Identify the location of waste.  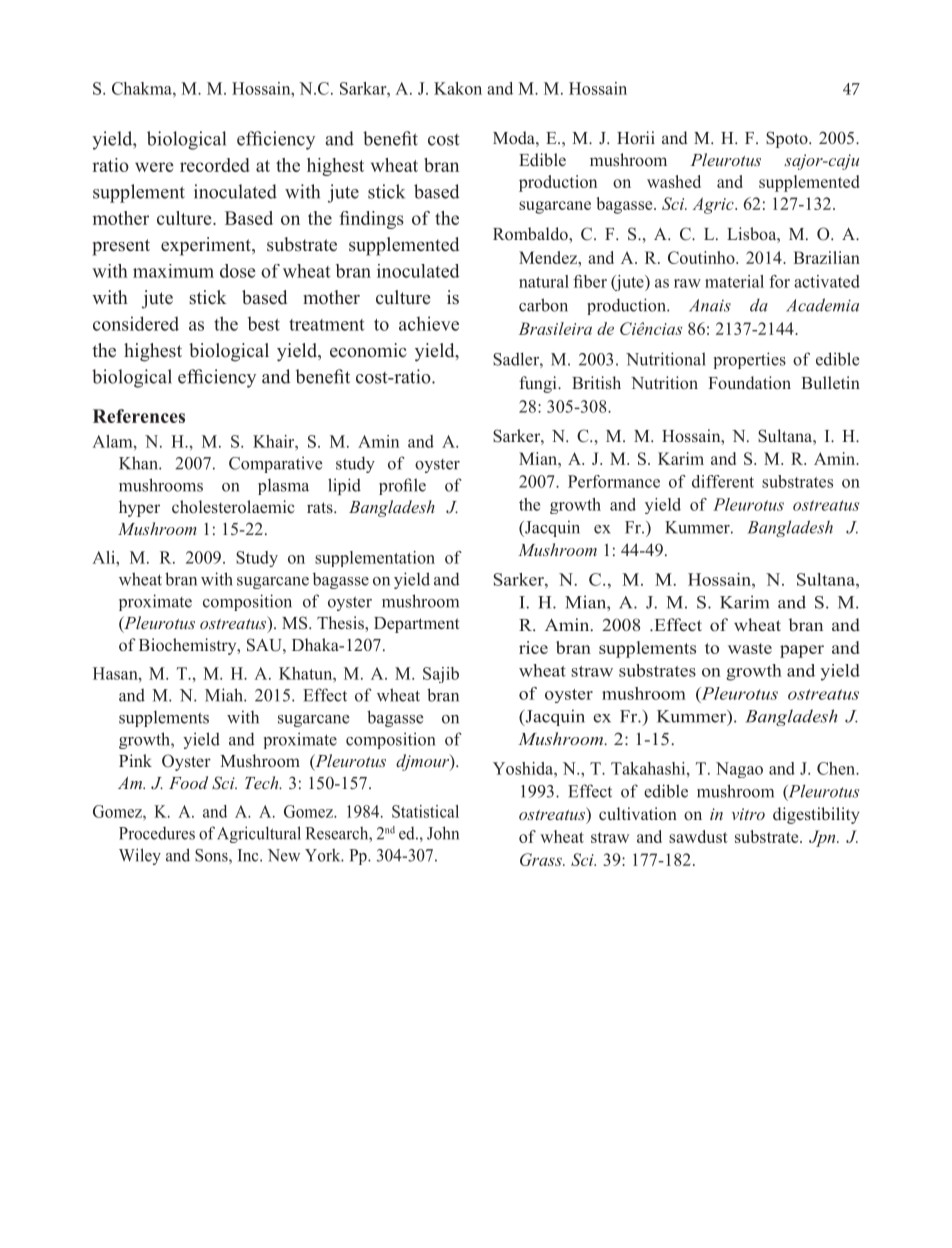
(750, 648).
